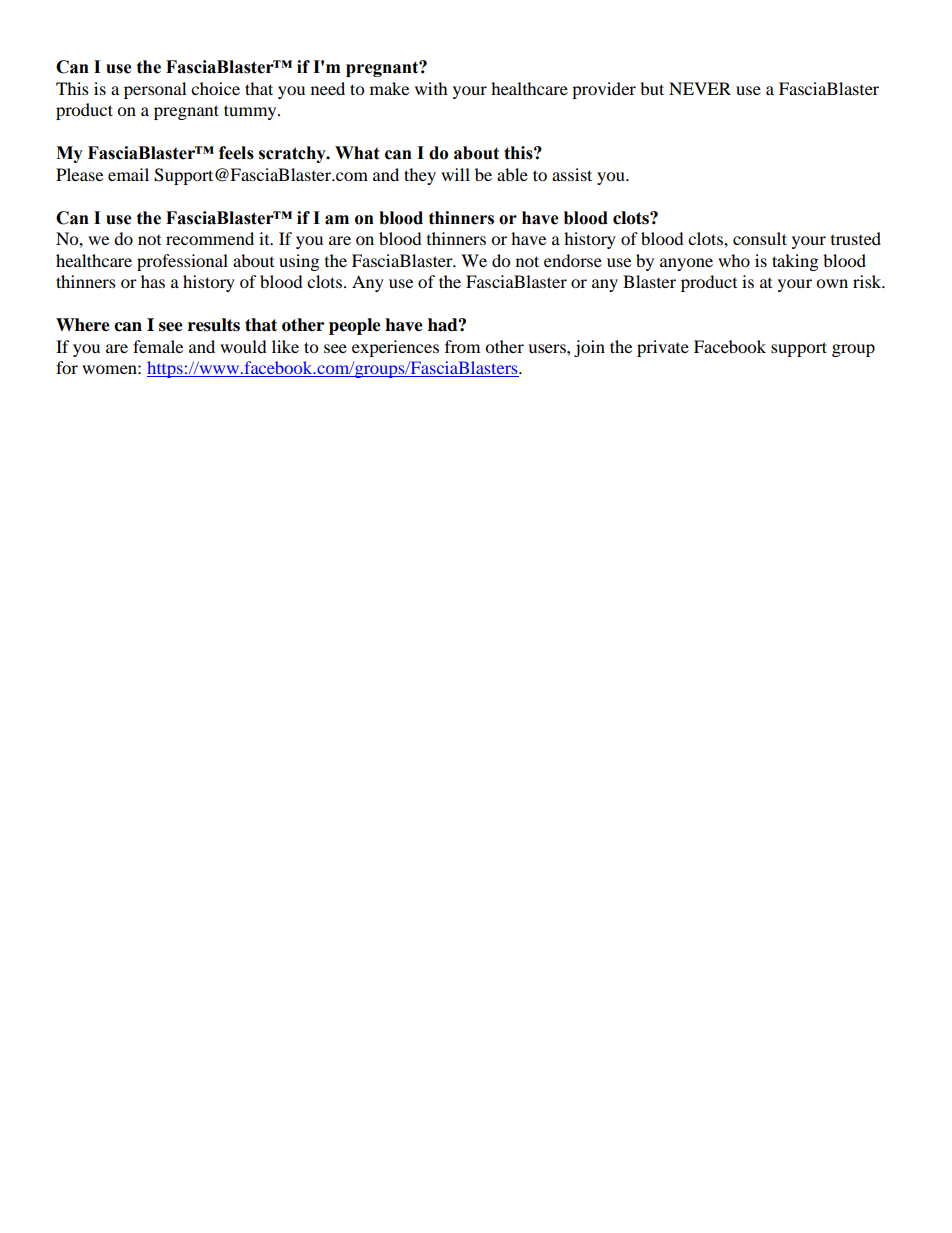 The image size is (952, 1233). I want to click on with, so click(431, 88).
